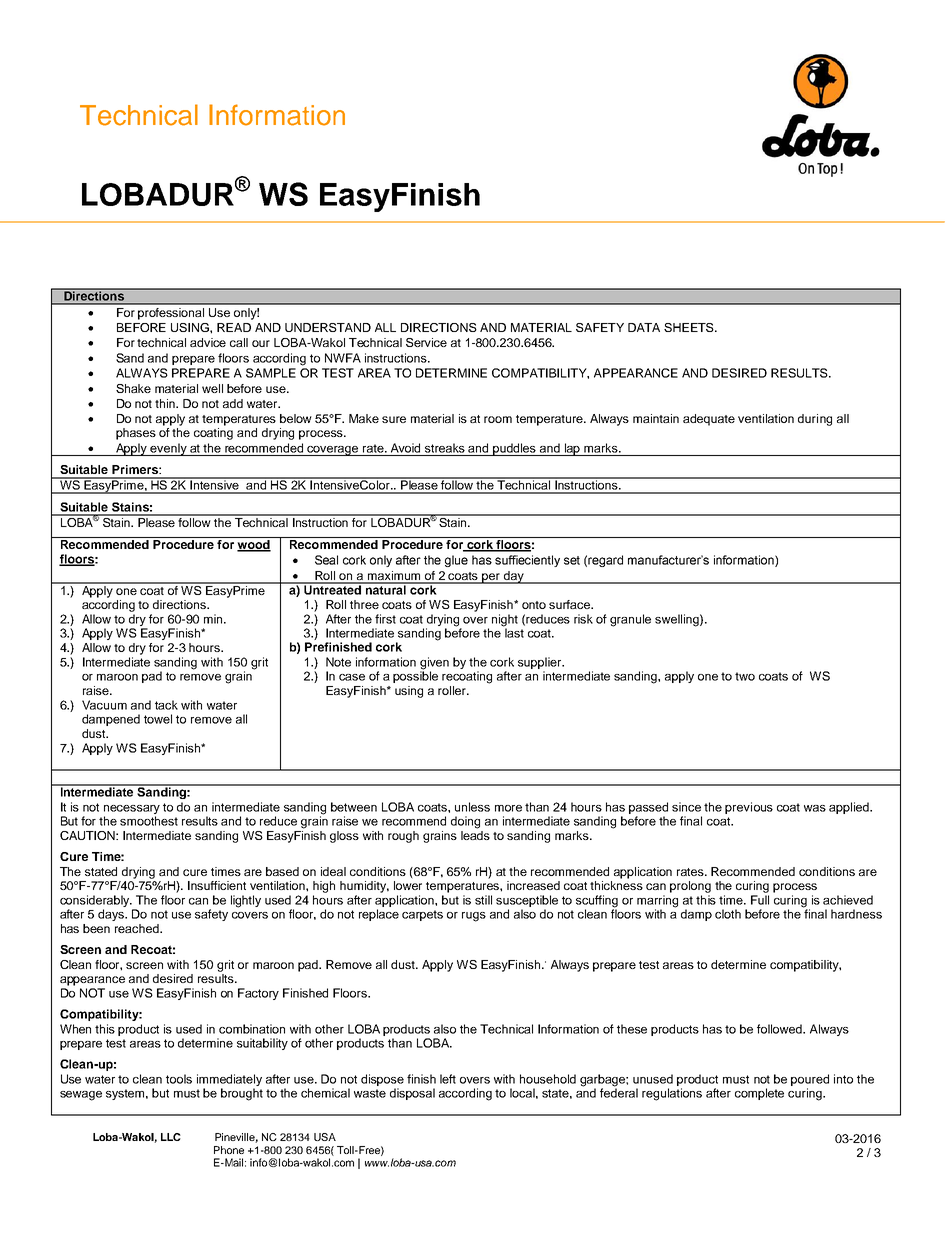 This screenshot has width=952, height=1233. I want to click on Service, so click(426, 342).
